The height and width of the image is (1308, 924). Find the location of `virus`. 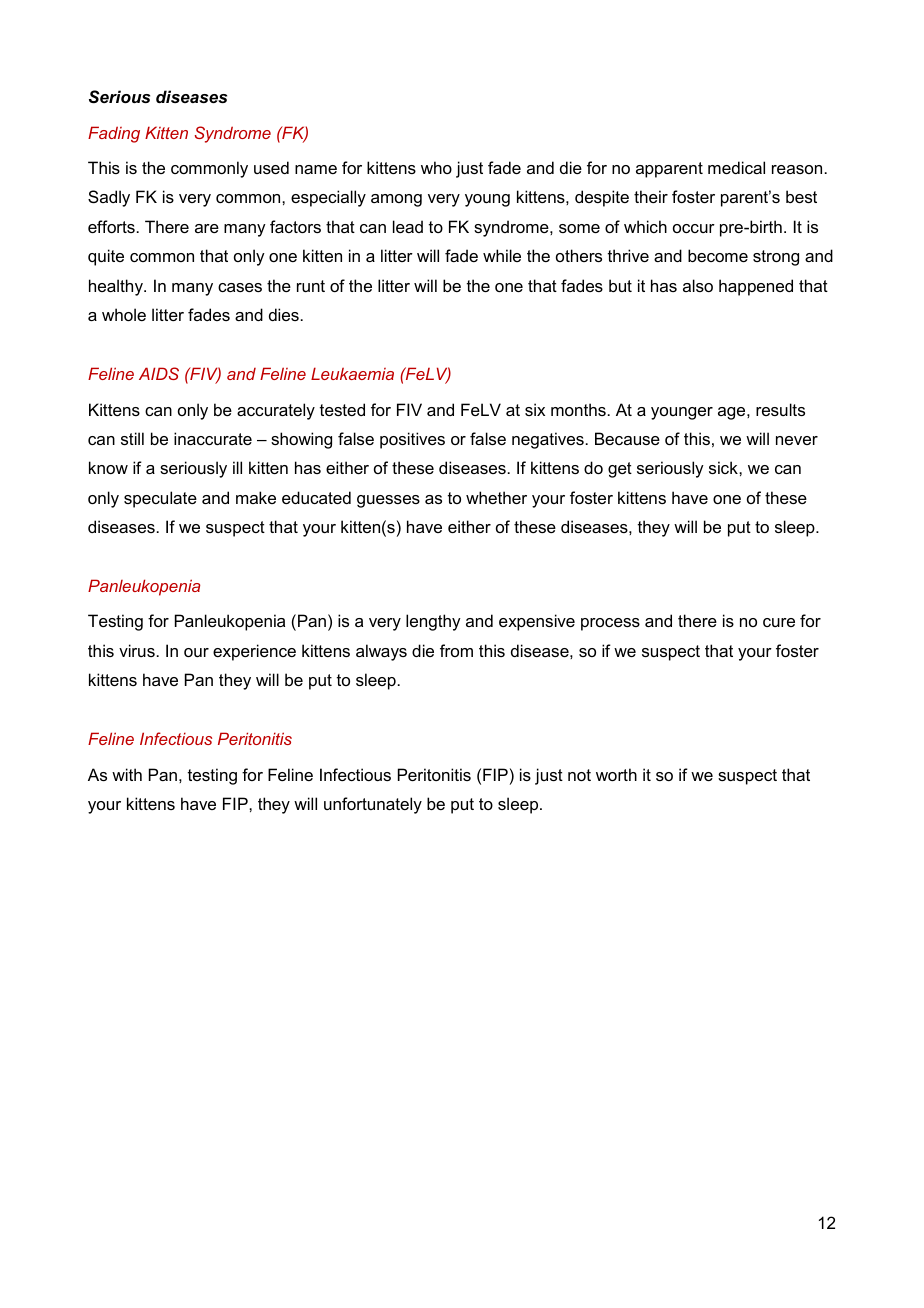

virus is located at coordinates (137, 650).
